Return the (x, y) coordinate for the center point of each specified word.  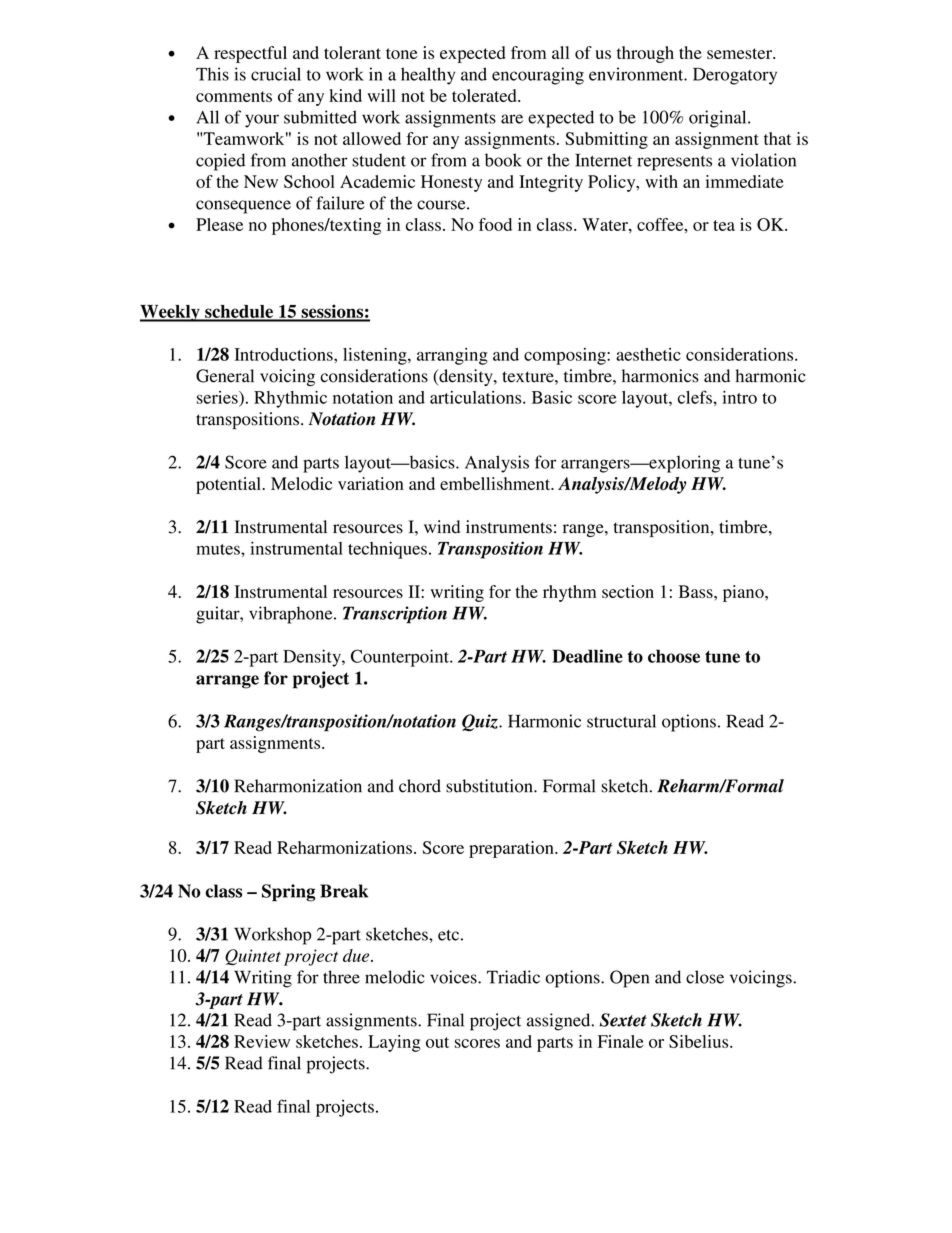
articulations (477, 397)
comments (234, 96)
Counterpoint (401, 658)
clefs (696, 397)
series (218, 398)
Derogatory (735, 76)
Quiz (481, 722)
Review (262, 1041)
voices (454, 977)
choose (674, 656)
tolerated (485, 95)
